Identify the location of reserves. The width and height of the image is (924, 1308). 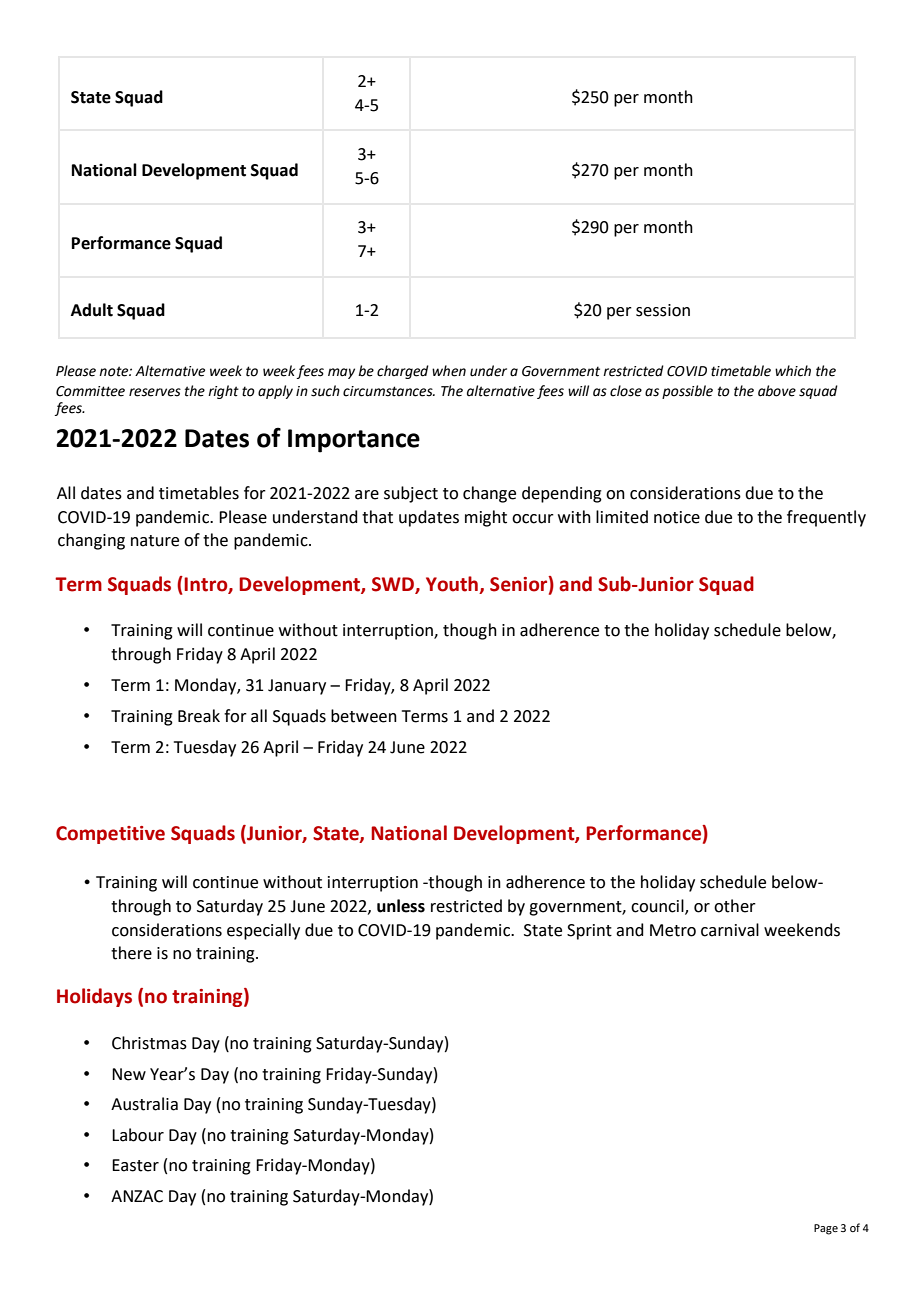
(155, 392).
